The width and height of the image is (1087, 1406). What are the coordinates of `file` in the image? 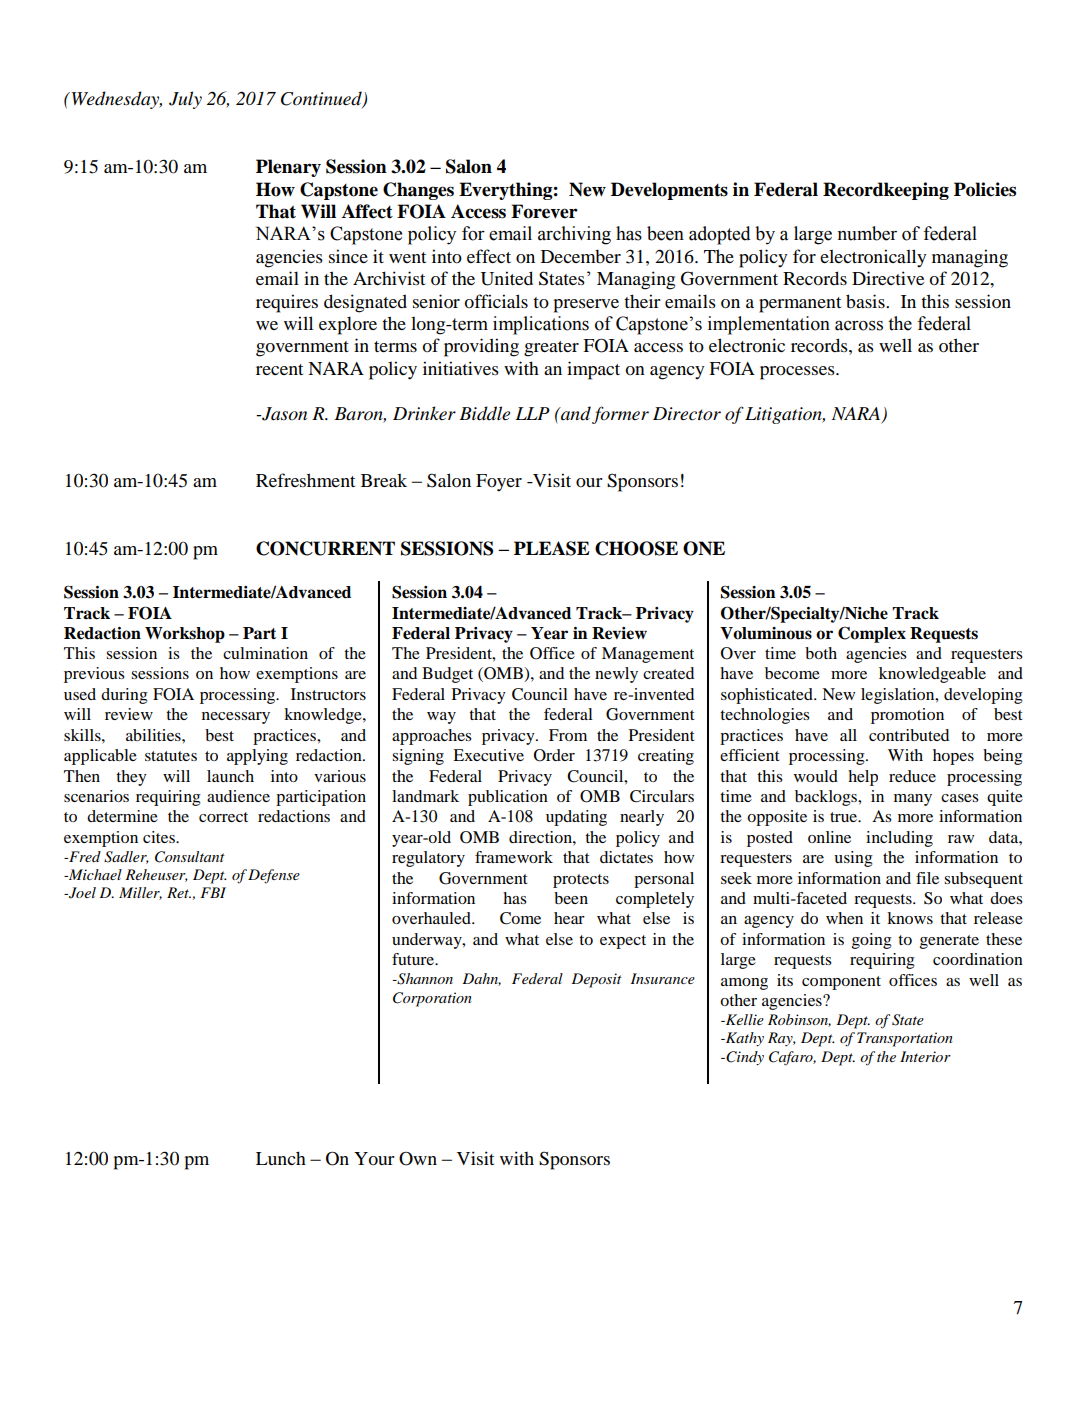 It's located at (927, 878).
